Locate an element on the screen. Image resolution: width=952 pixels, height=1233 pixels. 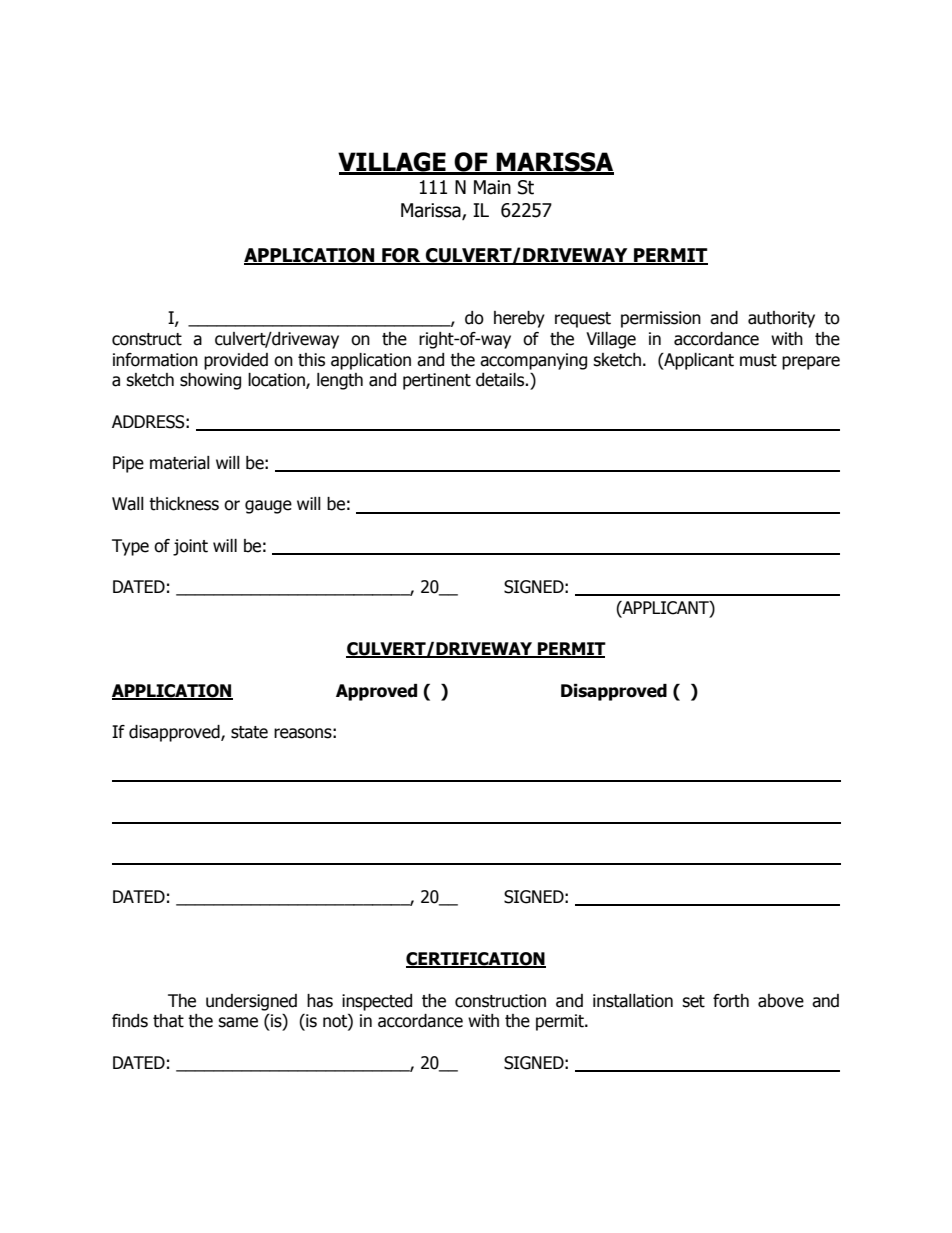
Main is located at coordinates (492, 187).
